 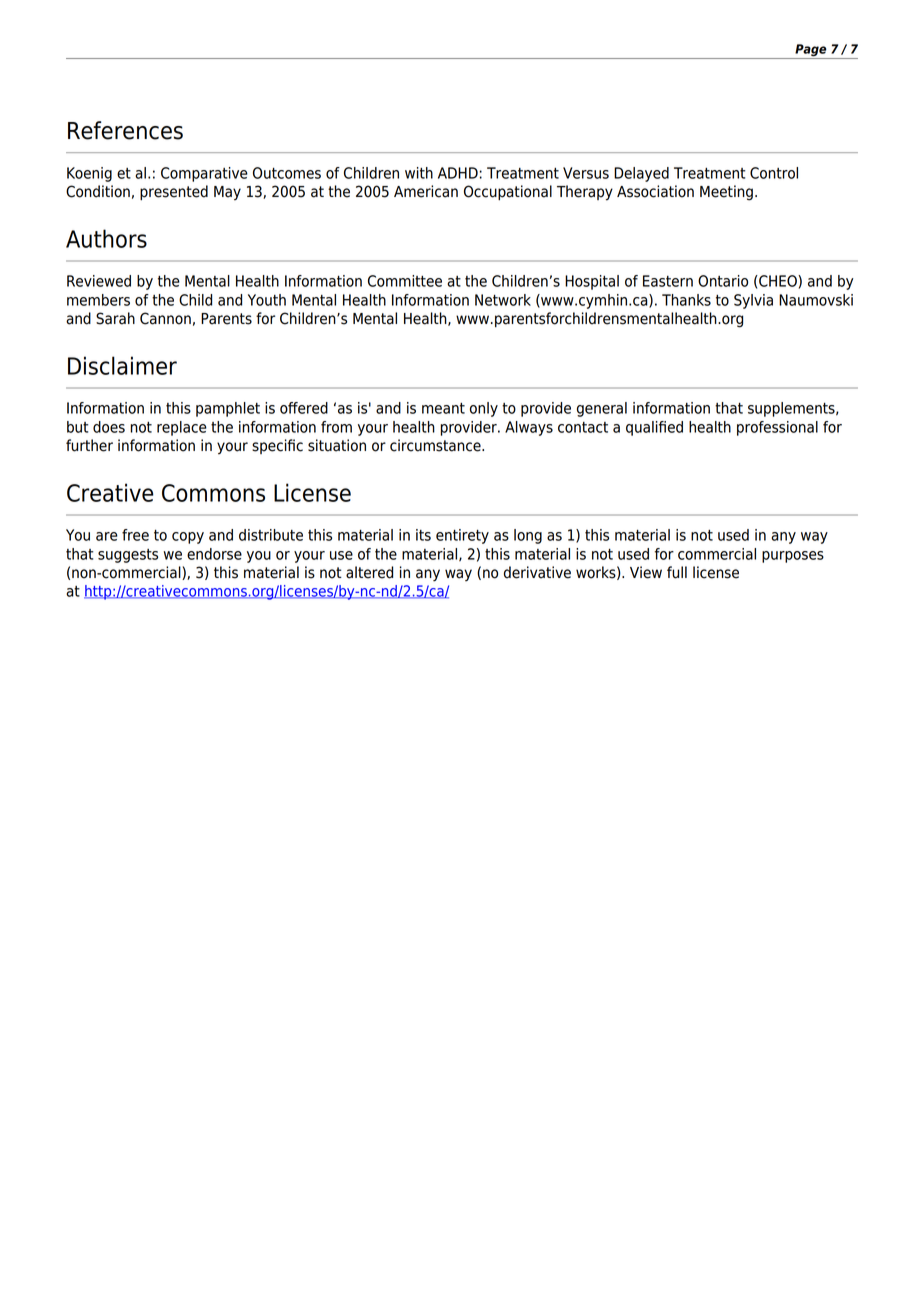 What do you see at coordinates (810, 50) in the screenshot?
I see `Page` at bounding box center [810, 50].
